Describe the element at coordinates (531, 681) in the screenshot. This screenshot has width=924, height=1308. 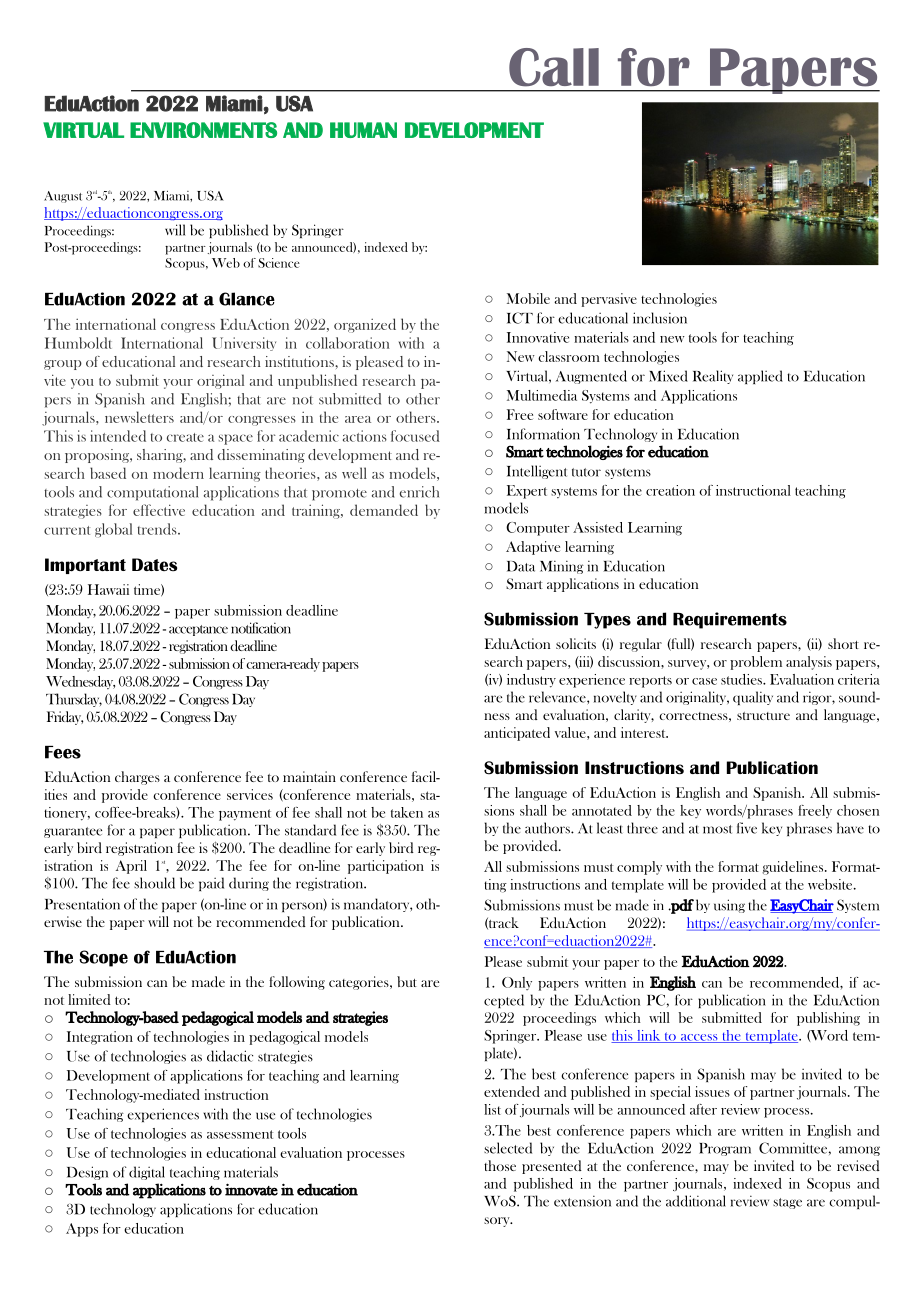
I see `industry` at that location.
